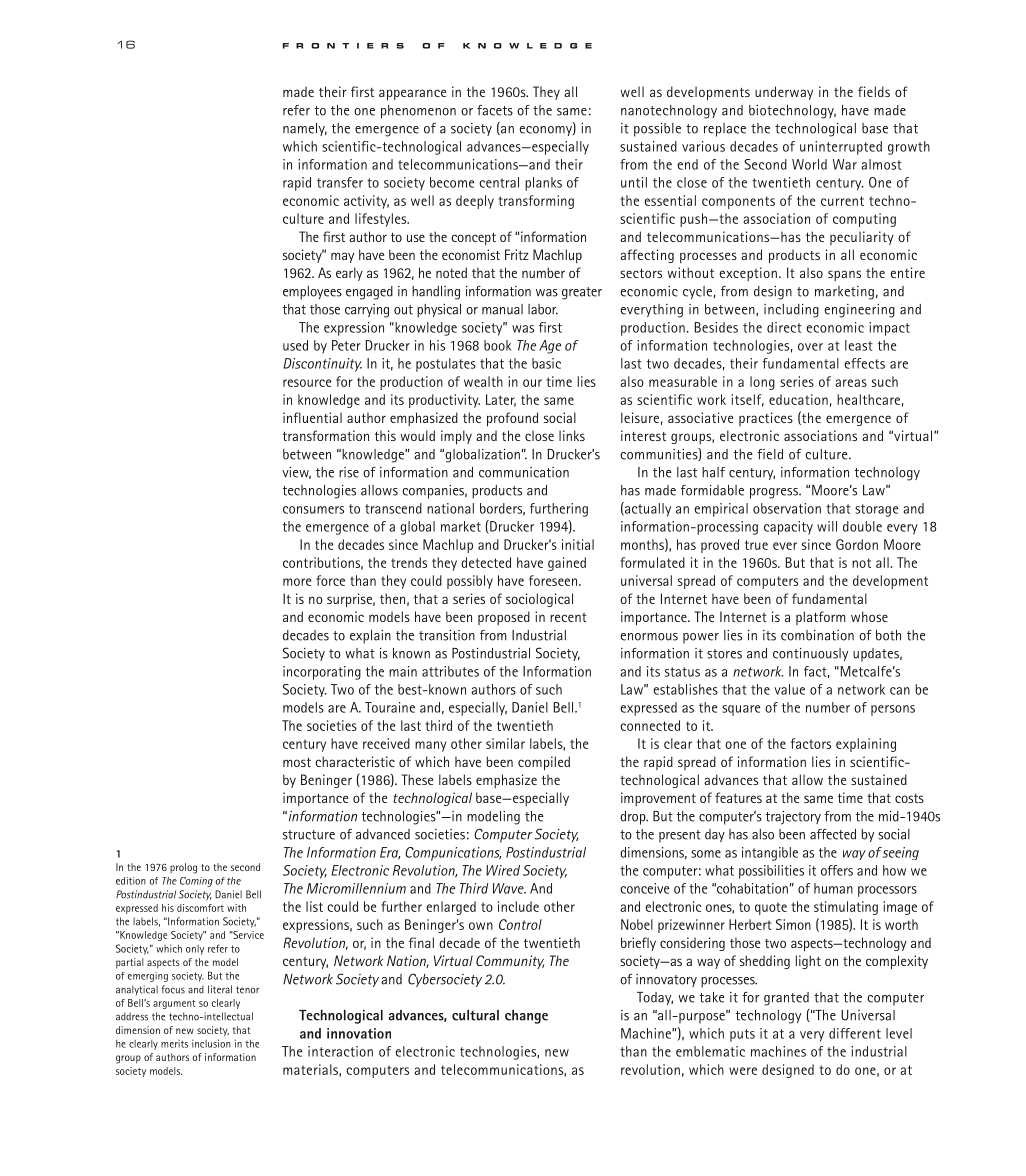 This image has width=1026, height=1176. I want to click on uninterrupted, so click(841, 148).
